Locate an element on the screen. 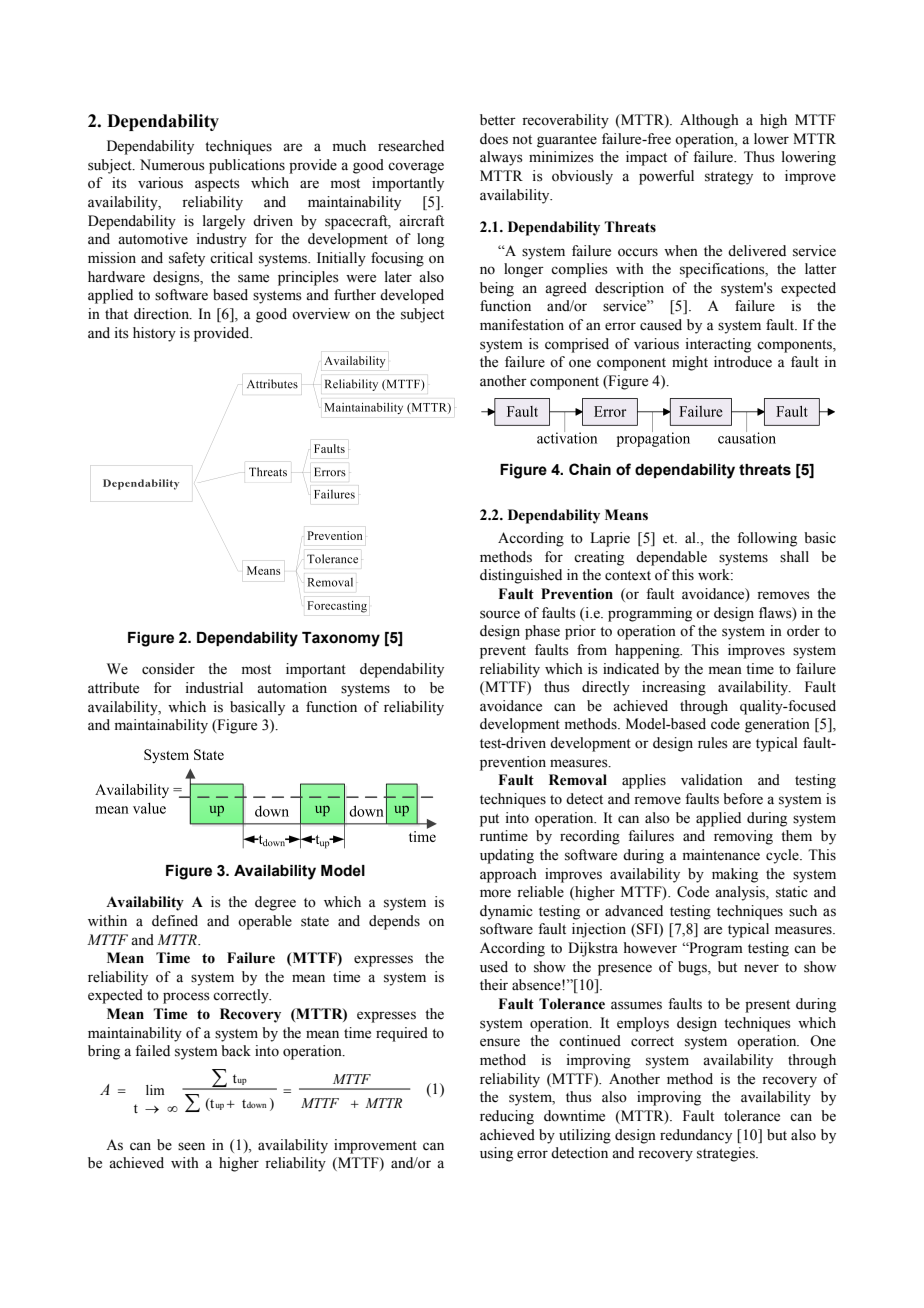  strategy is located at coordinates (729, 178).
